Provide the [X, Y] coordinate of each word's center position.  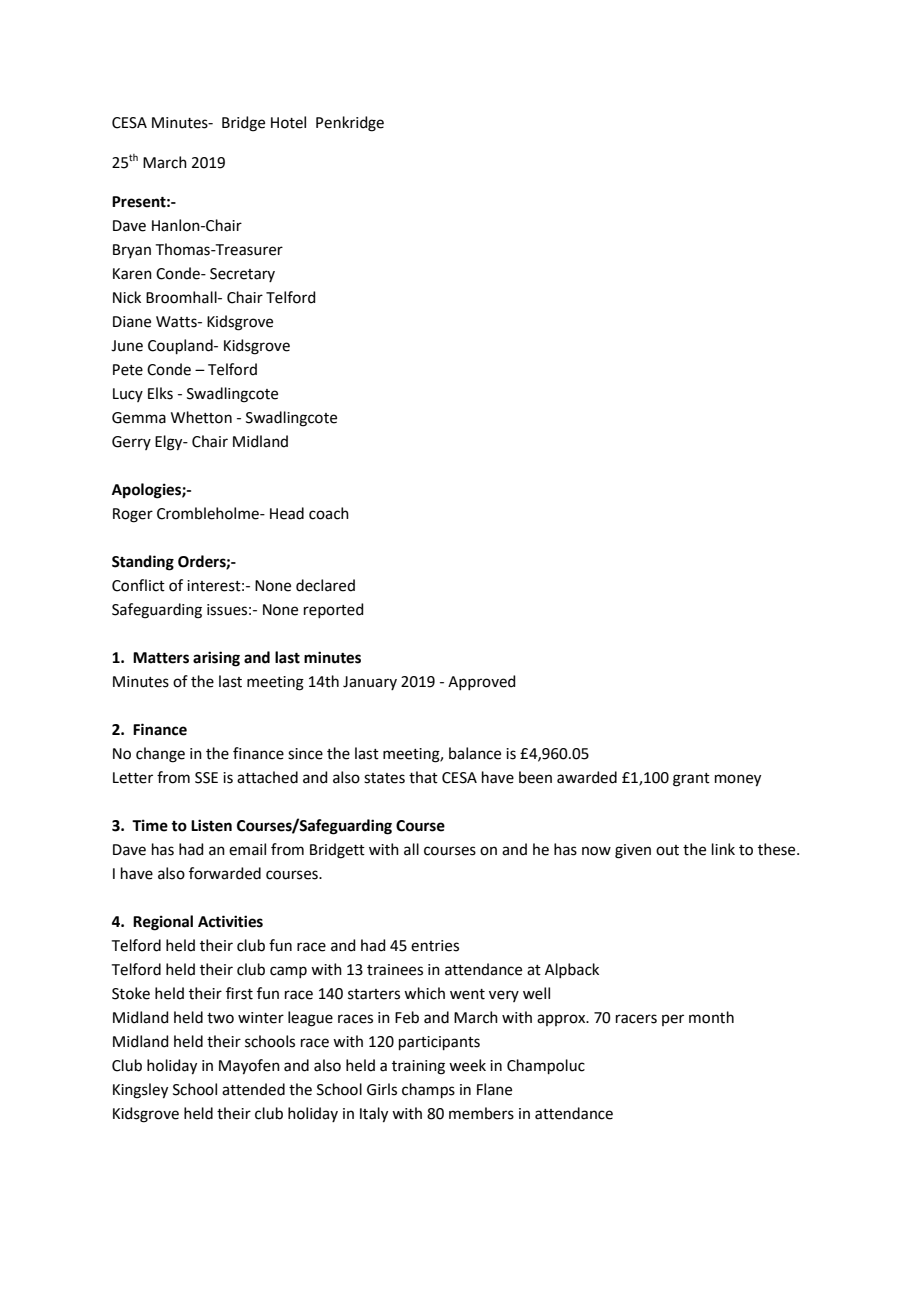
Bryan [132, 251]
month [711, 1017]
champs [428, 1090]
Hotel [288, 122]
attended [253, 1089]
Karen [132, 274]
